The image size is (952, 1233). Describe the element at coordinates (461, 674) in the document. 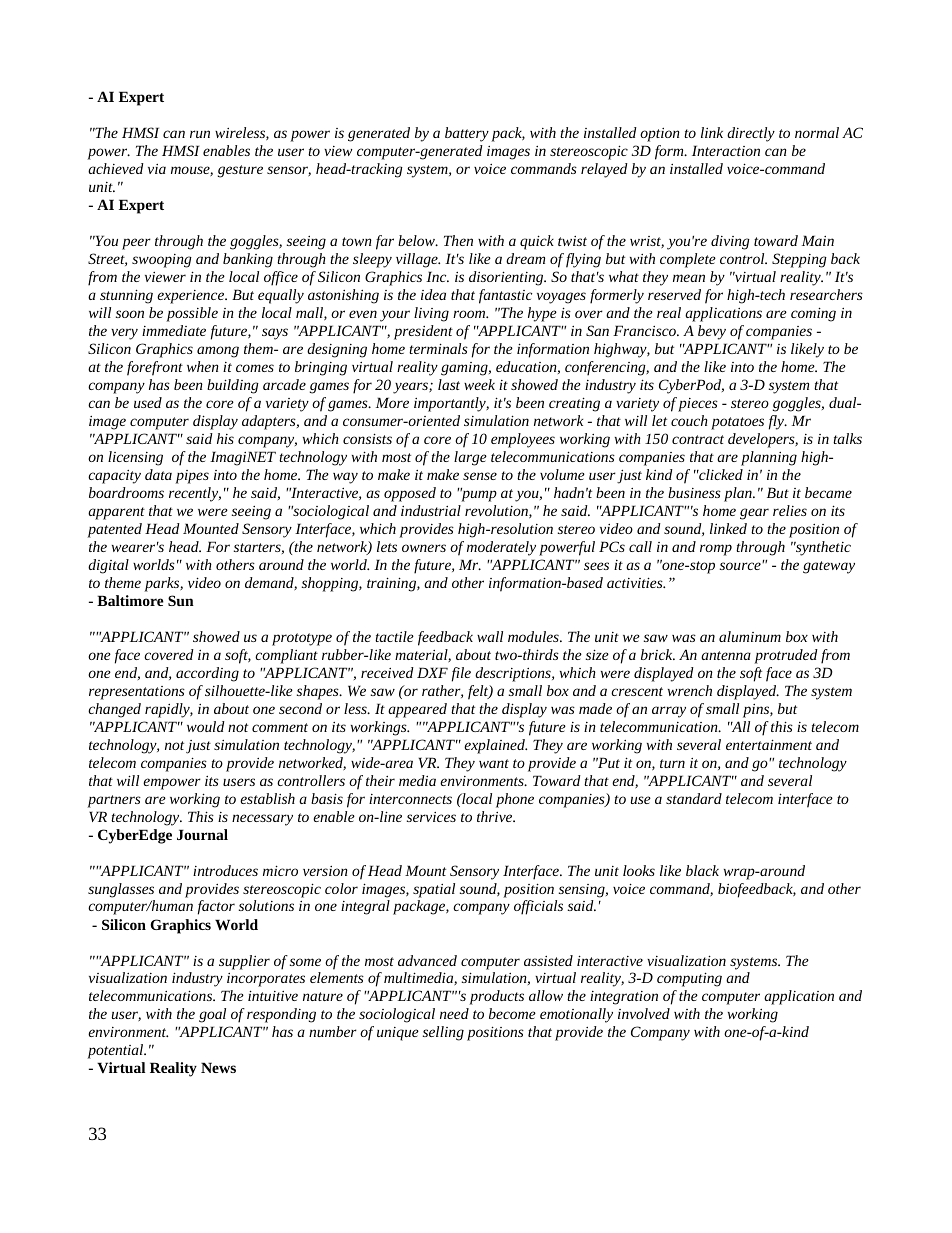

I see `file` at that location.
